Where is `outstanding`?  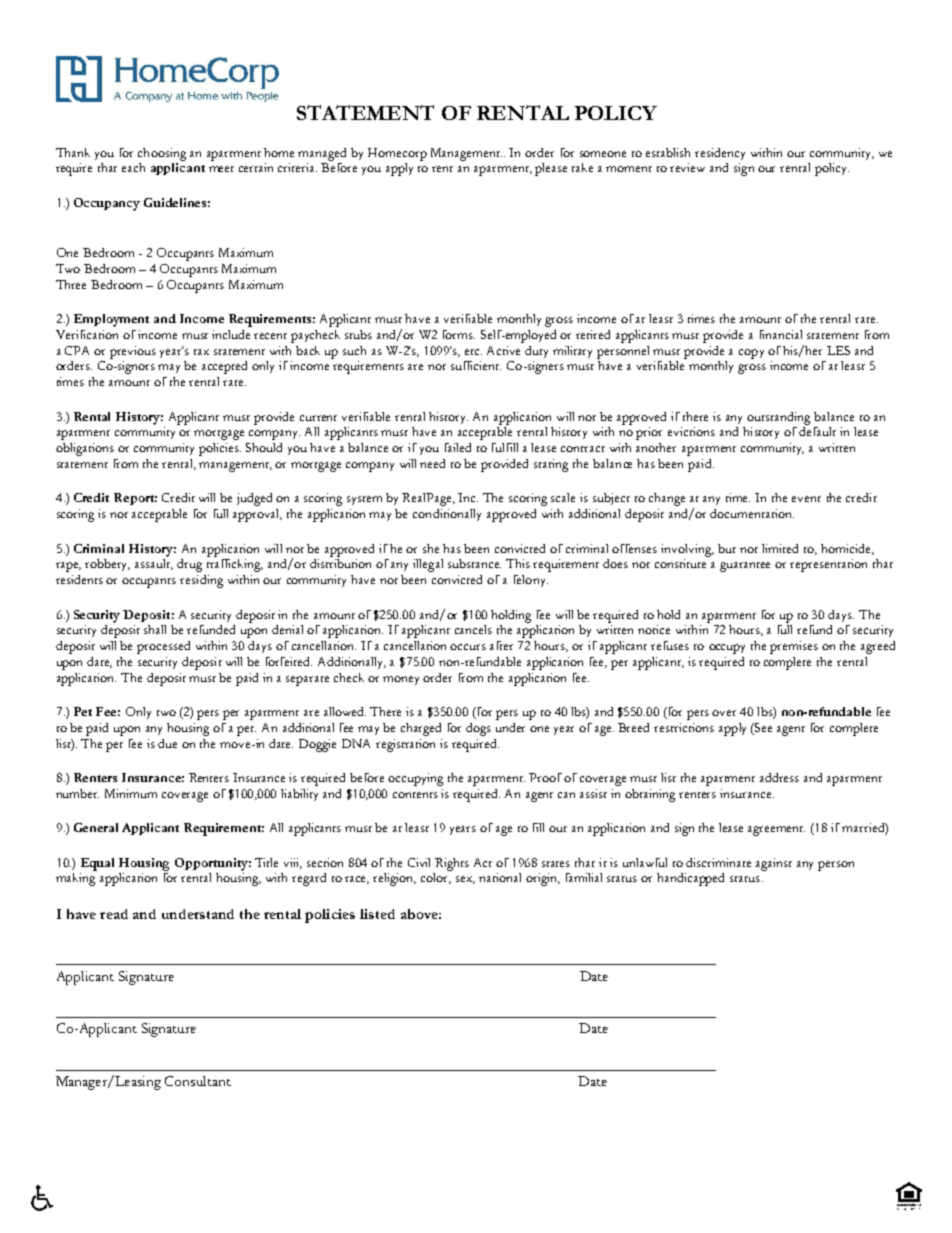 outstanding is located at coordinates (778, 418).
